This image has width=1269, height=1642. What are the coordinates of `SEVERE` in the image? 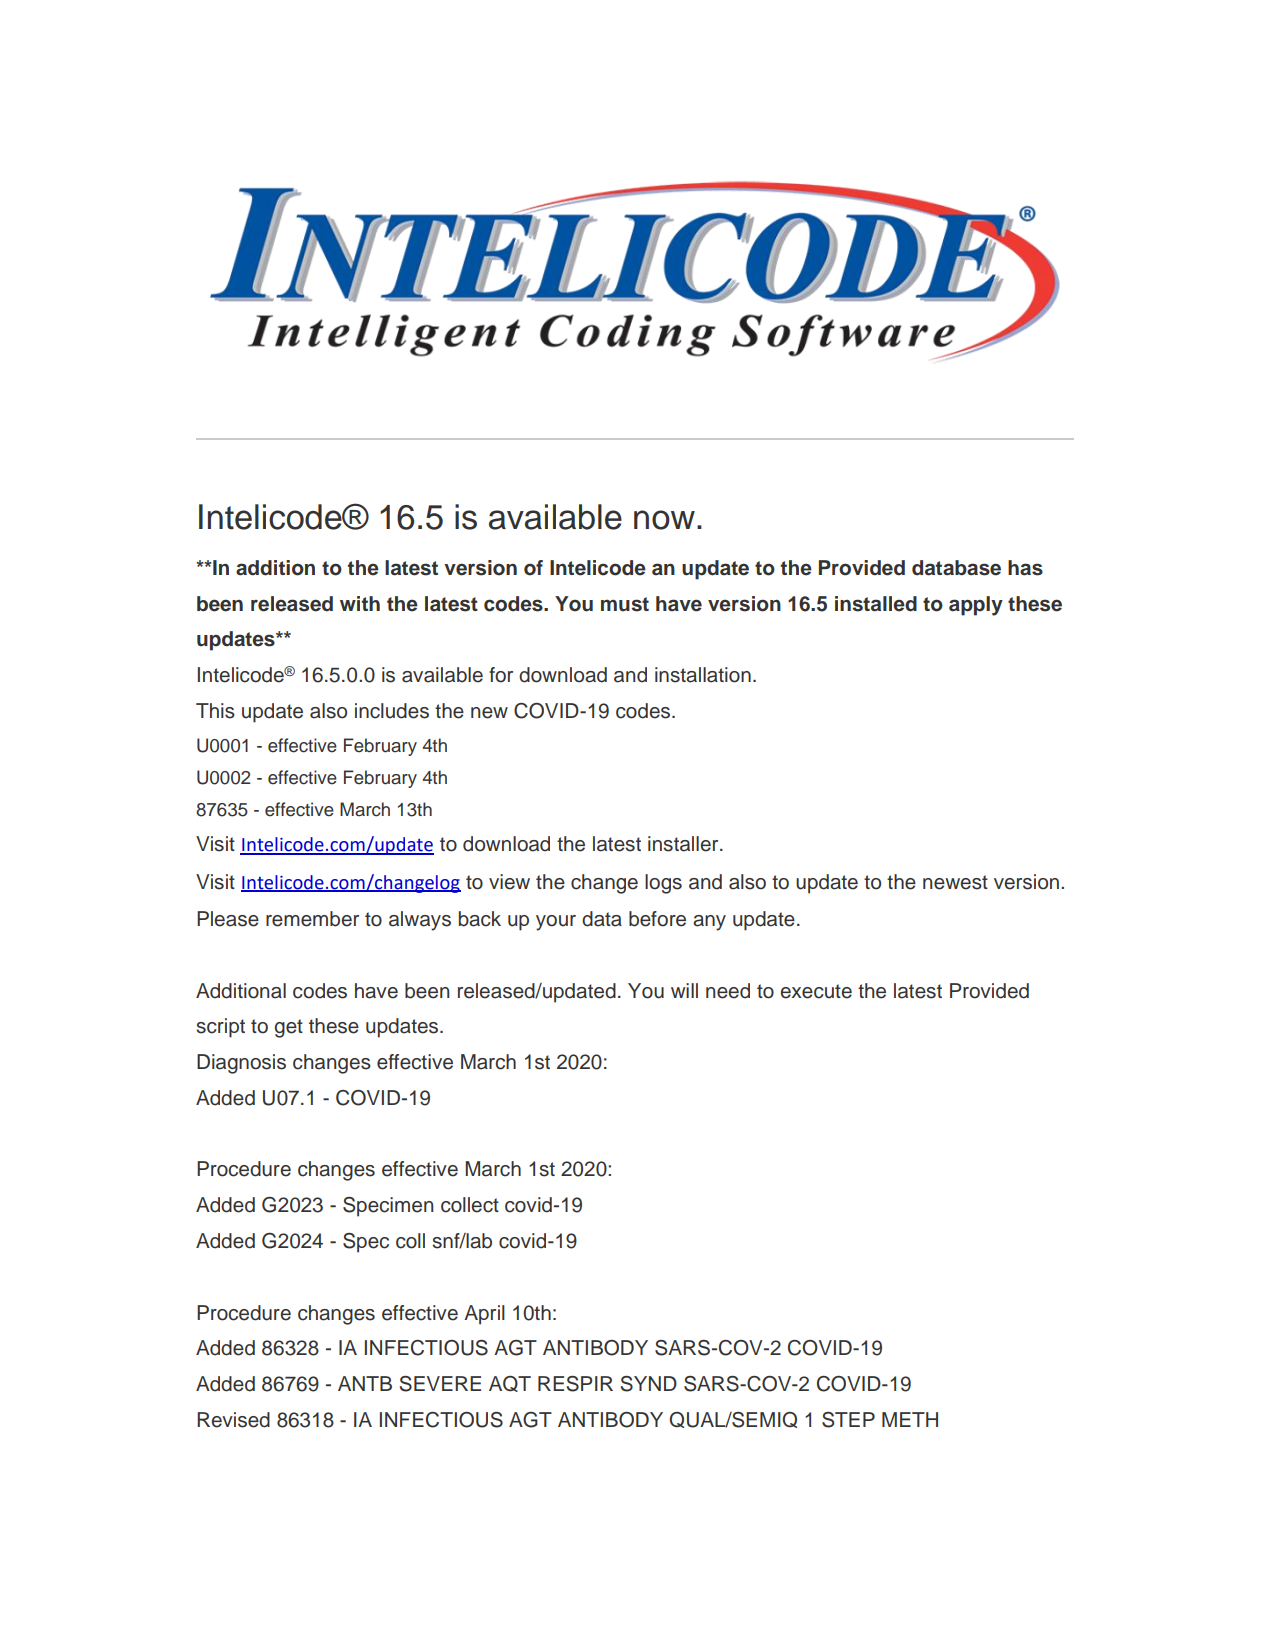 It's located at (440, 1384).
